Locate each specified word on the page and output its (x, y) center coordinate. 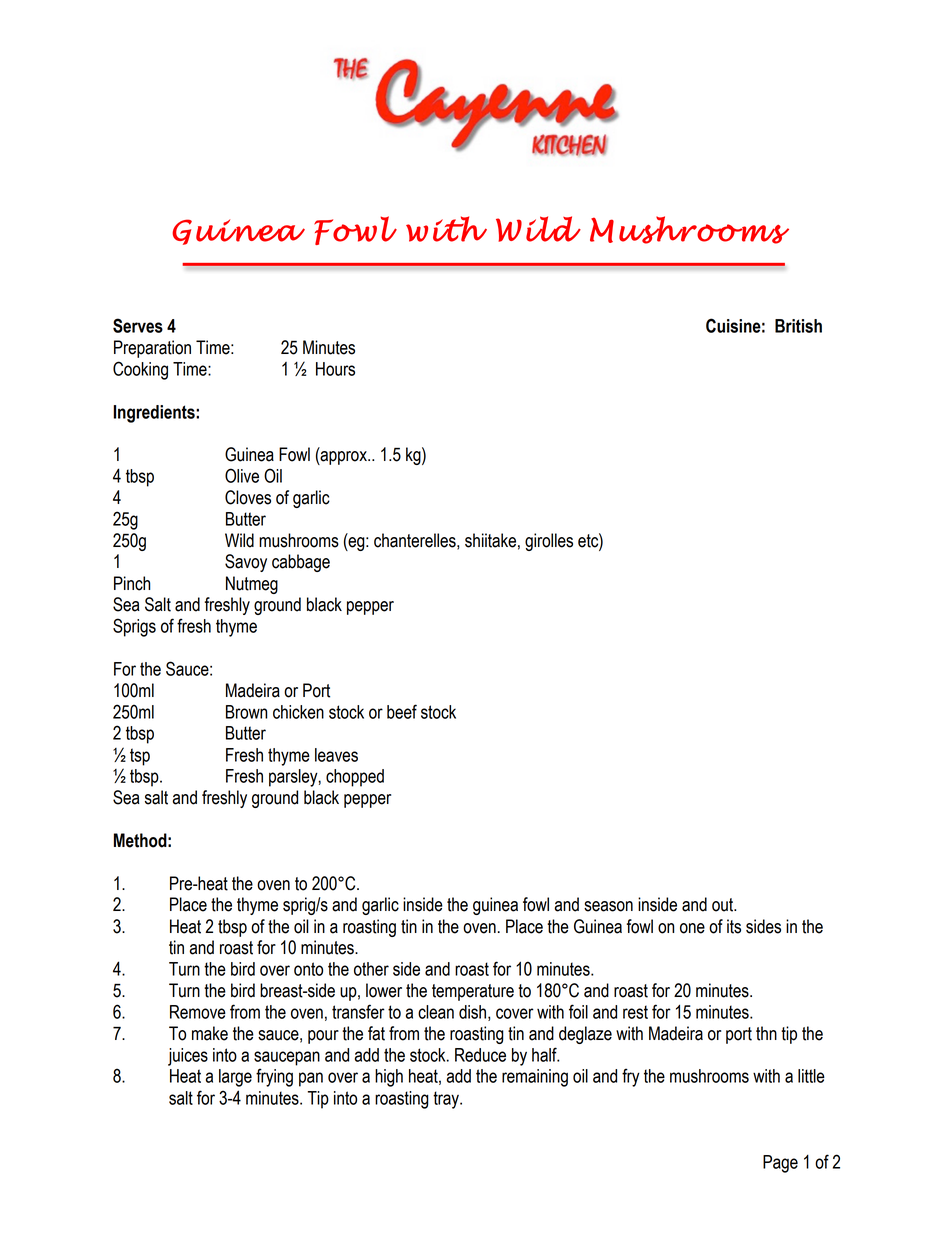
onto (308, 969)
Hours (335, 369)
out (724, 905)
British (798, 326)
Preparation (152, 349)
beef (402, 711)
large (235, 1078)
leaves (336, 755)
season (608, 906)
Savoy (246, 563)
